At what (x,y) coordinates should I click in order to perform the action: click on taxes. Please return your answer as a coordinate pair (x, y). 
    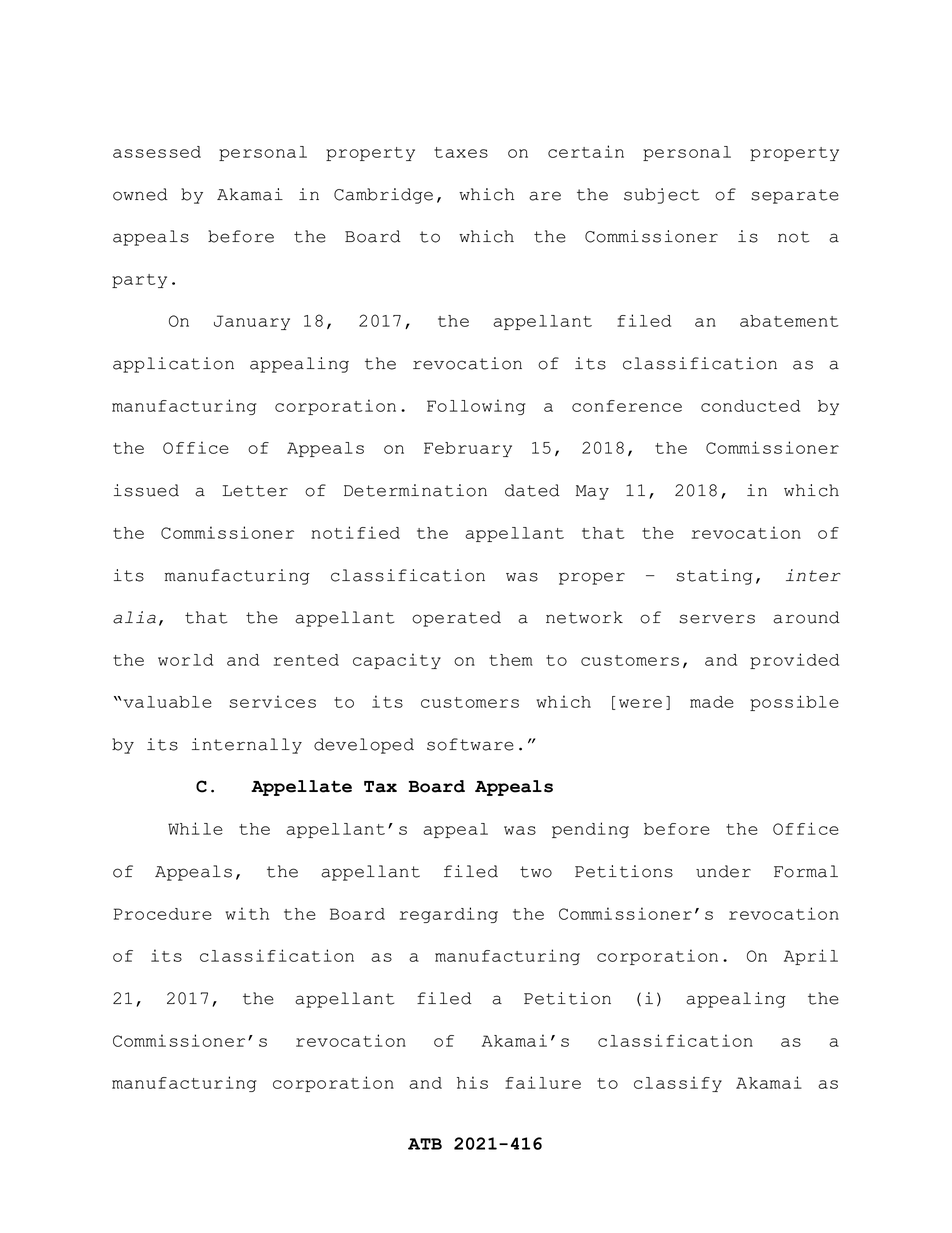
    Looking at the image, I should click on (461, 152).
